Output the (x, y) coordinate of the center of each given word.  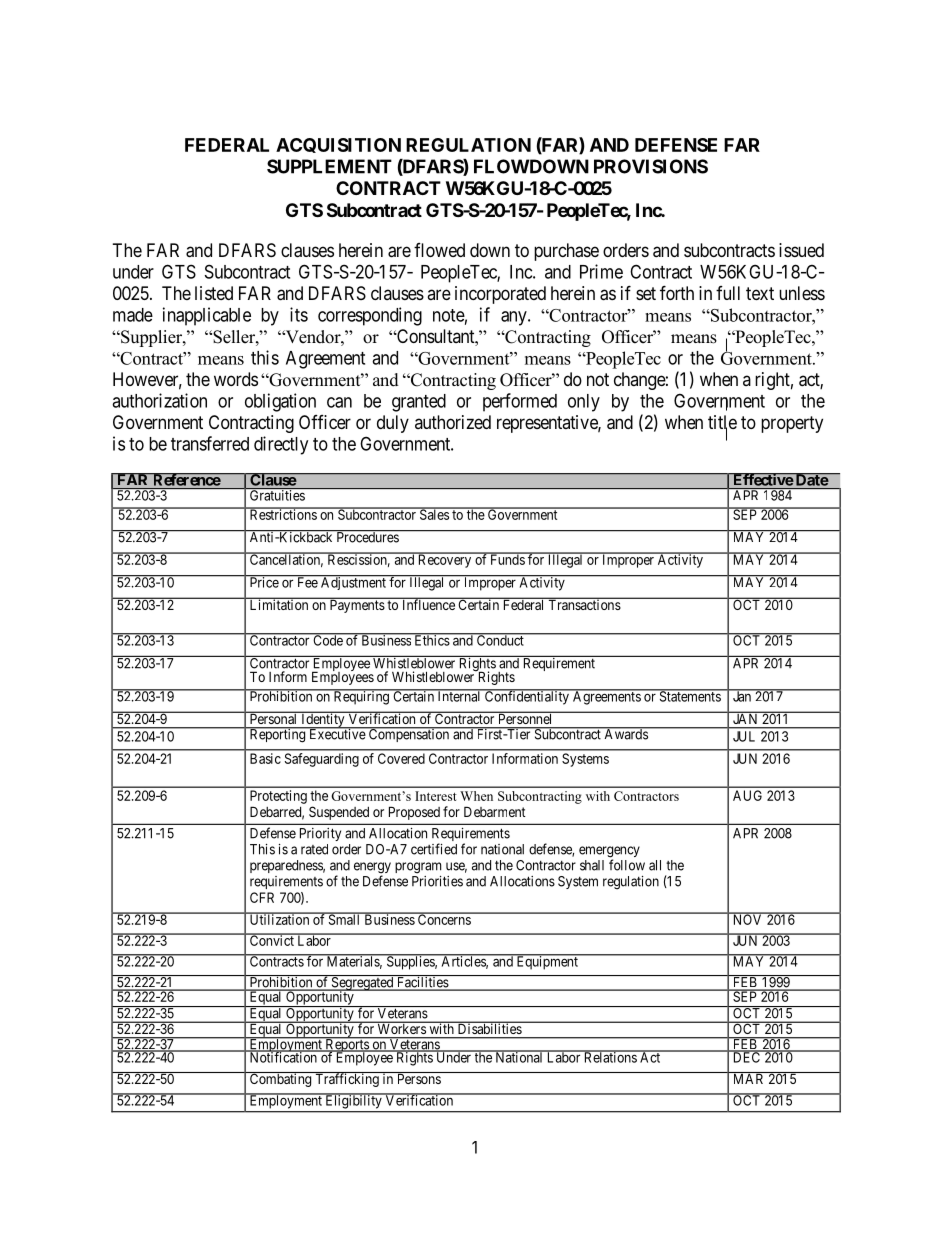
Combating (280, 1079)
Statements (689, 695)
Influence (428, 604)
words (236, 379)
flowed (439, 250)
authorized (453, 422)
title (722, 423)
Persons (418, 1078)
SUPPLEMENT (329, 166)
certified (434, 849)
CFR (262, 897)
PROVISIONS (651, 166)
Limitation (279, 604)
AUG (747, 795)
